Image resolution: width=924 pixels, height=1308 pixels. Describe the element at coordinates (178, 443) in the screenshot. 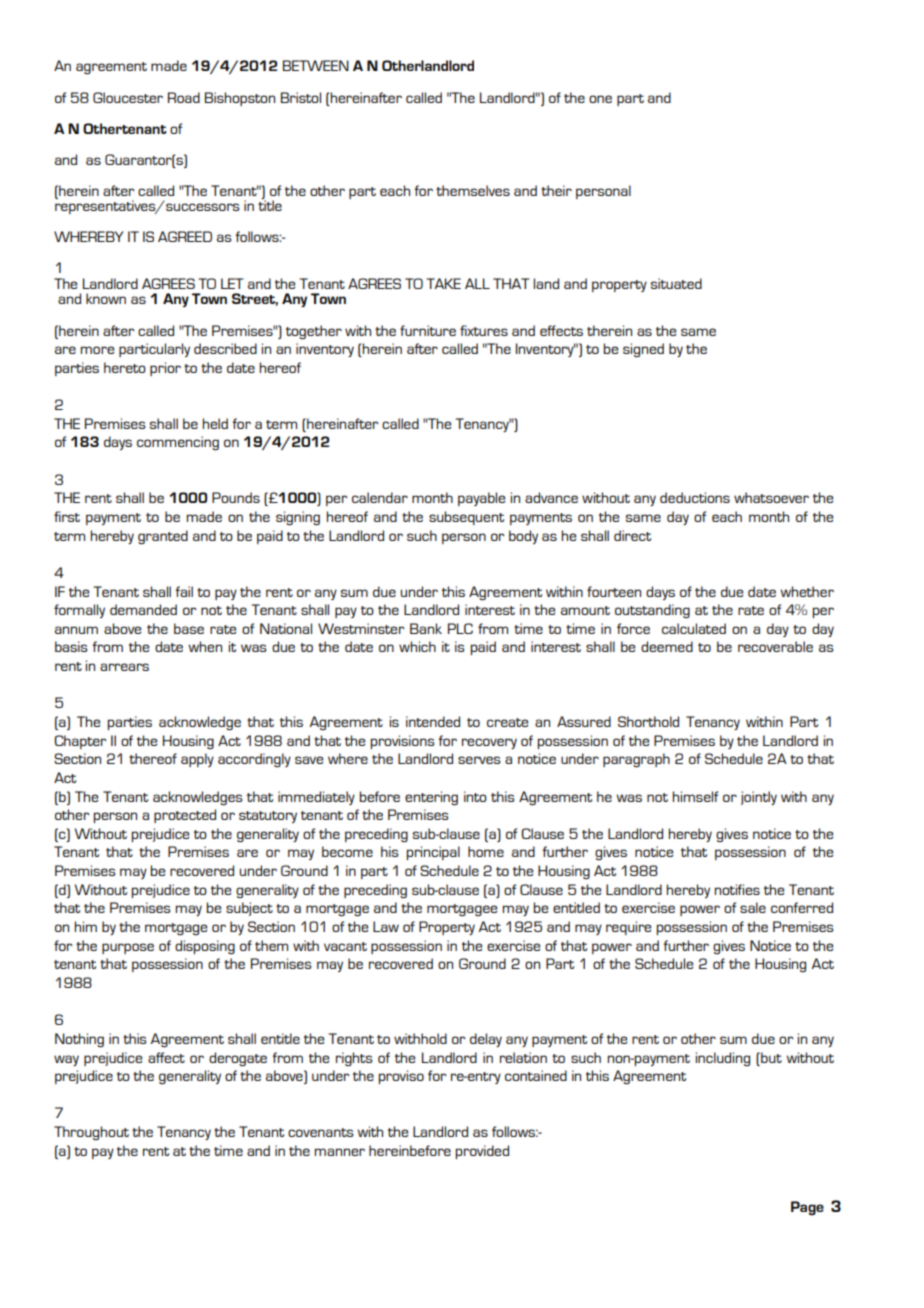

I see `commencing` at that location.
